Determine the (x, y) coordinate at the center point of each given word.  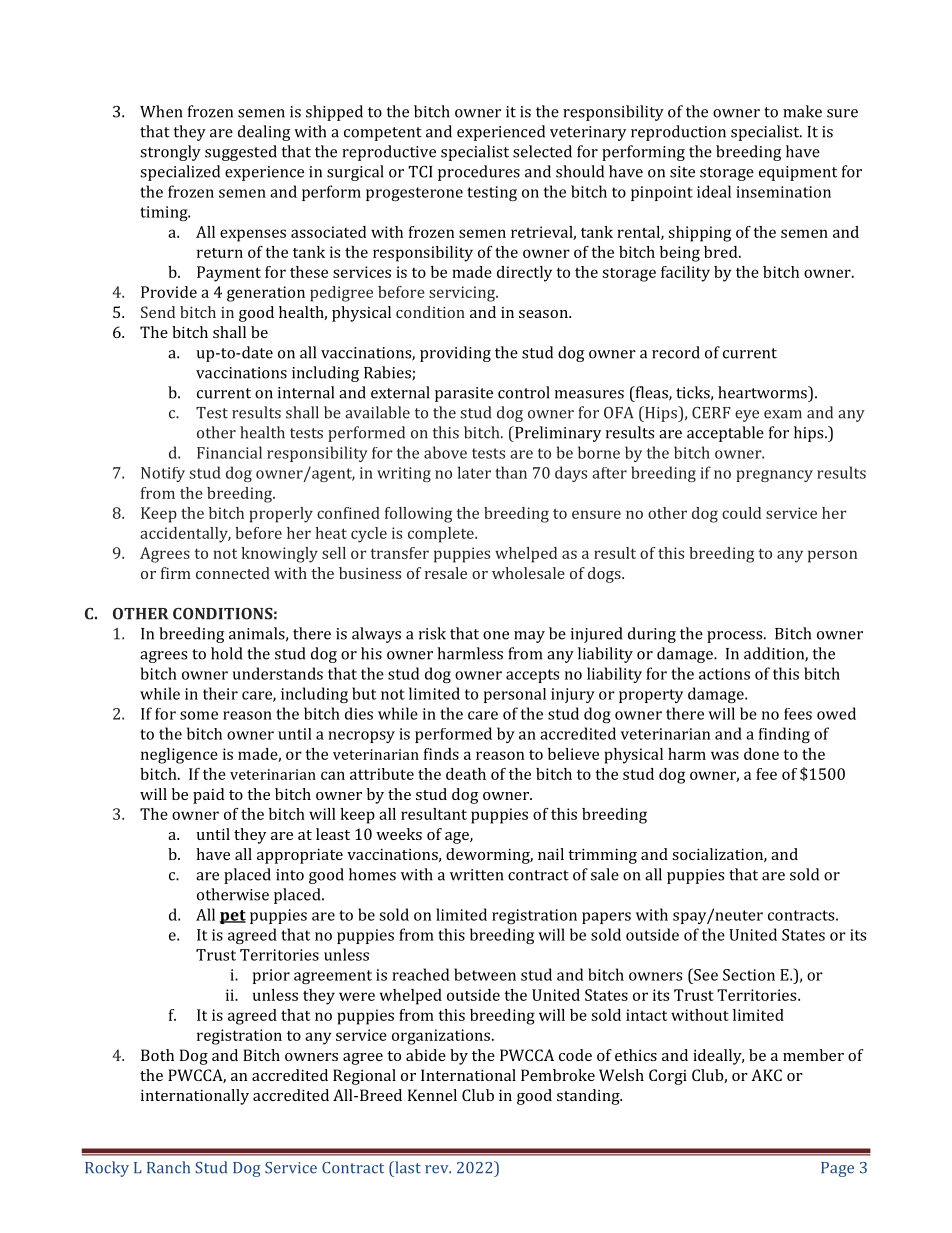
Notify (163, 474)
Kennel (432, 1095)
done (761, 754)
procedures (479, 173)
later (474, 472)
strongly (170, 153)
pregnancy (774, 476)
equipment (798, 173)
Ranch (168, 1167)
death (466, 774)
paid (208, 796)
